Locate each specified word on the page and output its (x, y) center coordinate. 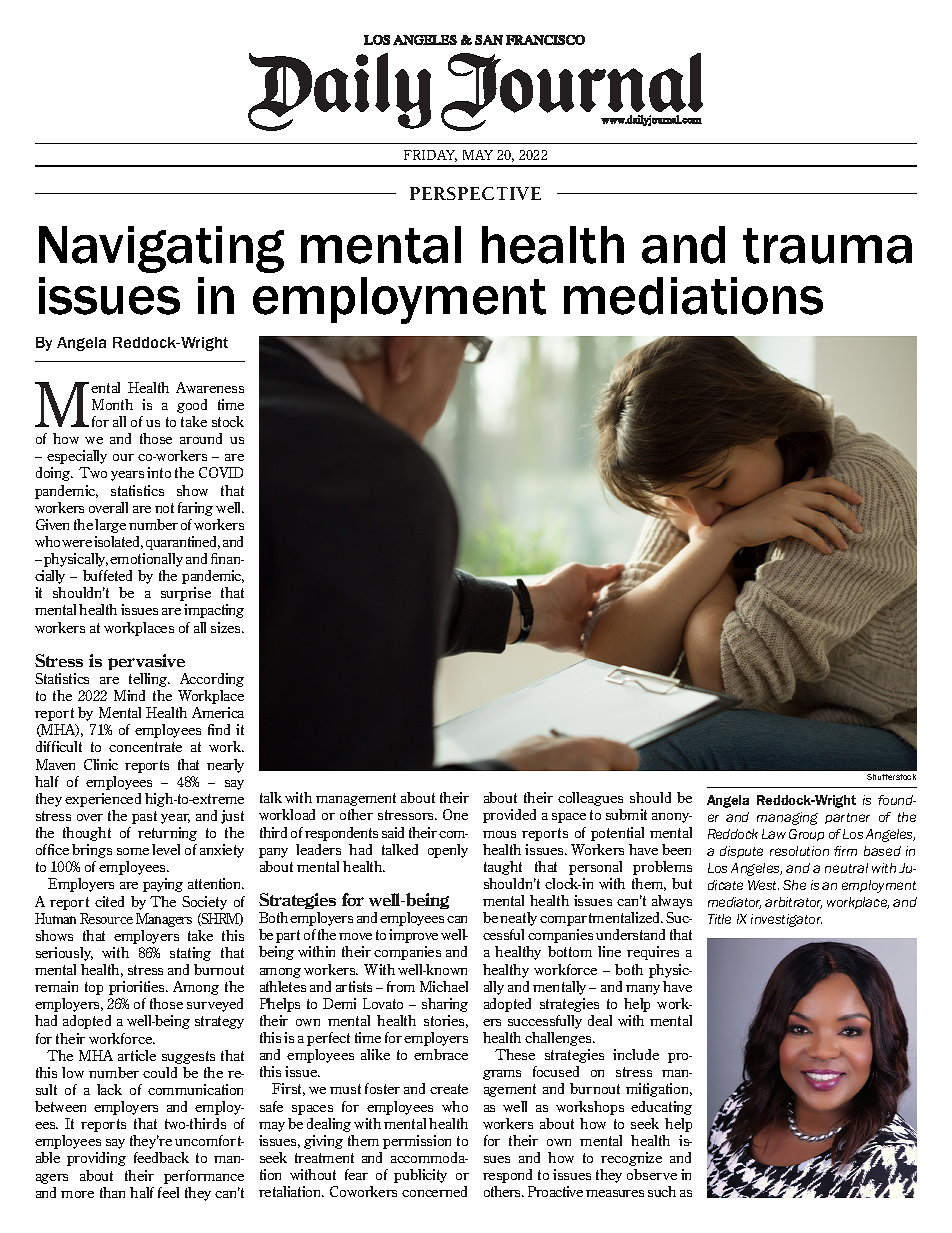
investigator (786, 920)
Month (112, 404)
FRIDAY (430, 156)
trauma (827, 246)
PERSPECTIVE (475, 193)
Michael (444, 986)
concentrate (145, 747)
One (455, 814)
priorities (138, 988)
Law (774, 834)
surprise (186, 594)
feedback (161, 1157)
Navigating (161, 249)
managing (787, 818)
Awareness (210, 387)
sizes (227, 627)
